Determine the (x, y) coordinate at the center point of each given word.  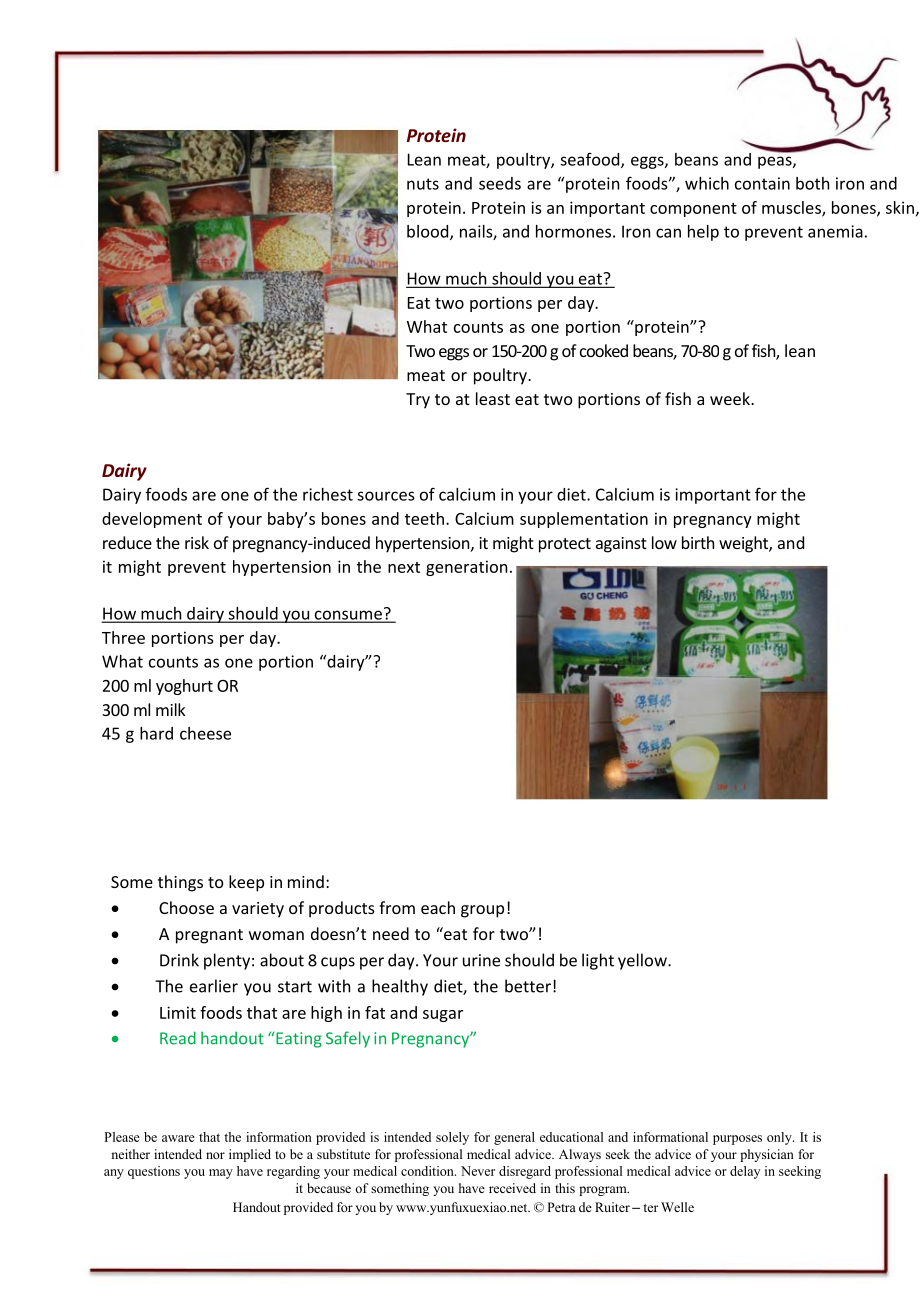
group (482, 911)
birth (698, 542)
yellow (643, 961)
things (180, 883)
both (812, 183)
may (221, 1174)
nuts (423, 184)
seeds (500, 183)
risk (197, 542)
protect (565, 545)
